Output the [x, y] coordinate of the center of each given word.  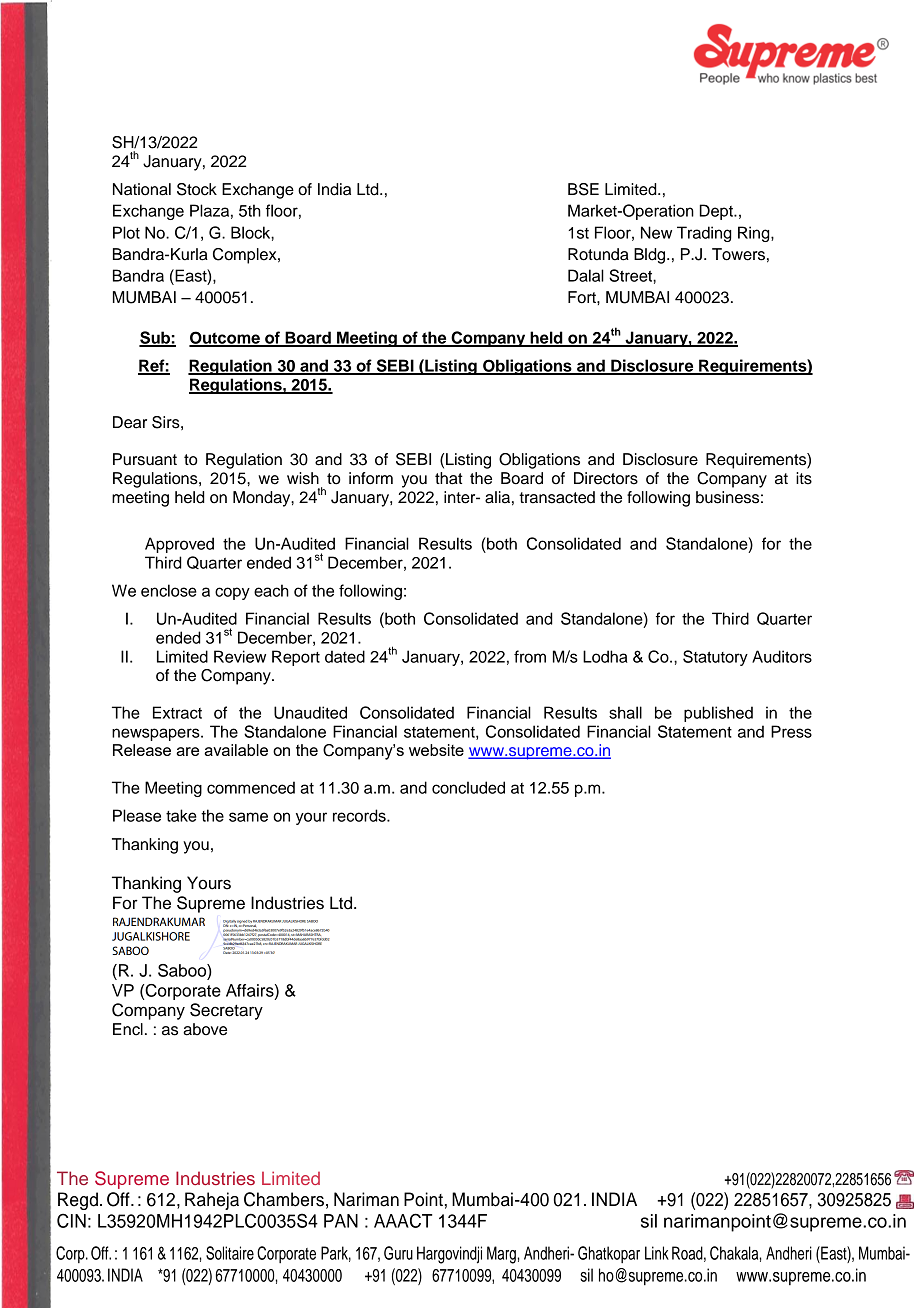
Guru [398, 1253]
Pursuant [145, 459]
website [436, 750]
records [360, 815]
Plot [126, 232]
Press [791, 731]
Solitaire [230, 1253]
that [448, 478]
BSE [583, 189]
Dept [717, 212]
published [718, 714]
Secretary [226, 1011]
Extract [177, 712]
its [804, 478]
